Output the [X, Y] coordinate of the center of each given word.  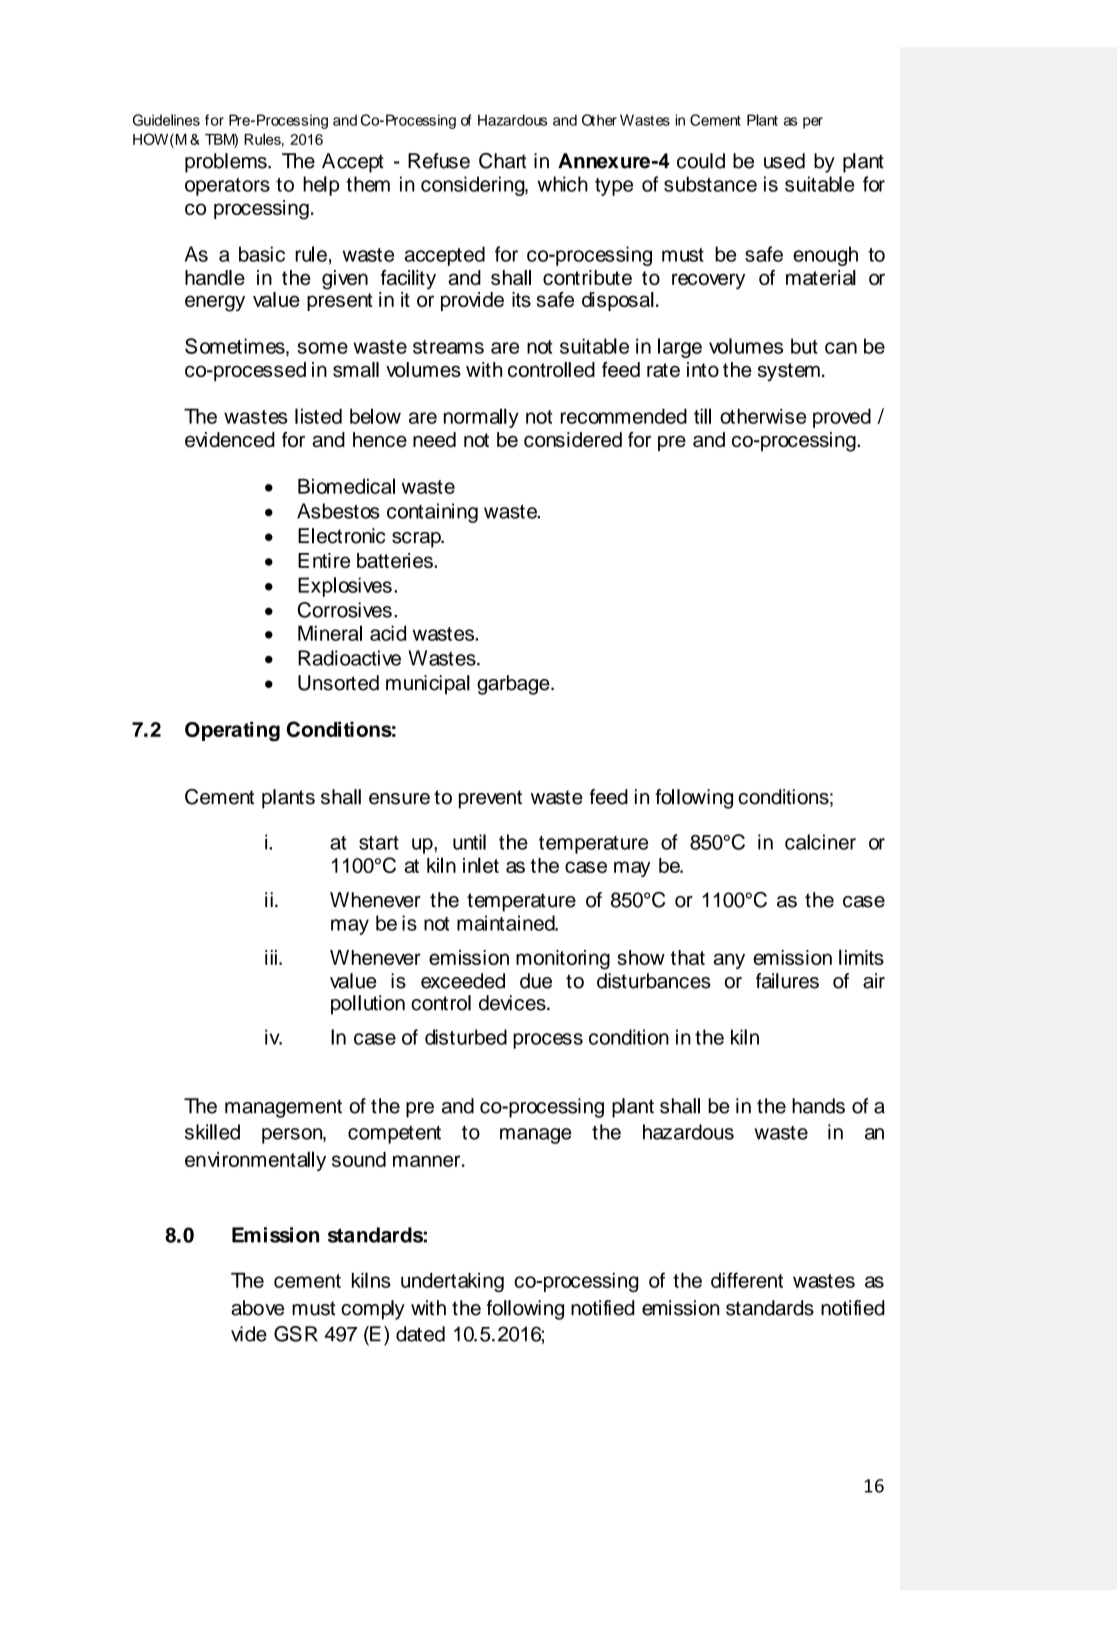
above [257, 1308]
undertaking [452, 1282]
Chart [503, 161]
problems [227, 163]
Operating [232, 731]
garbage [514, 685]
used [784, 161]
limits [861, 957]
